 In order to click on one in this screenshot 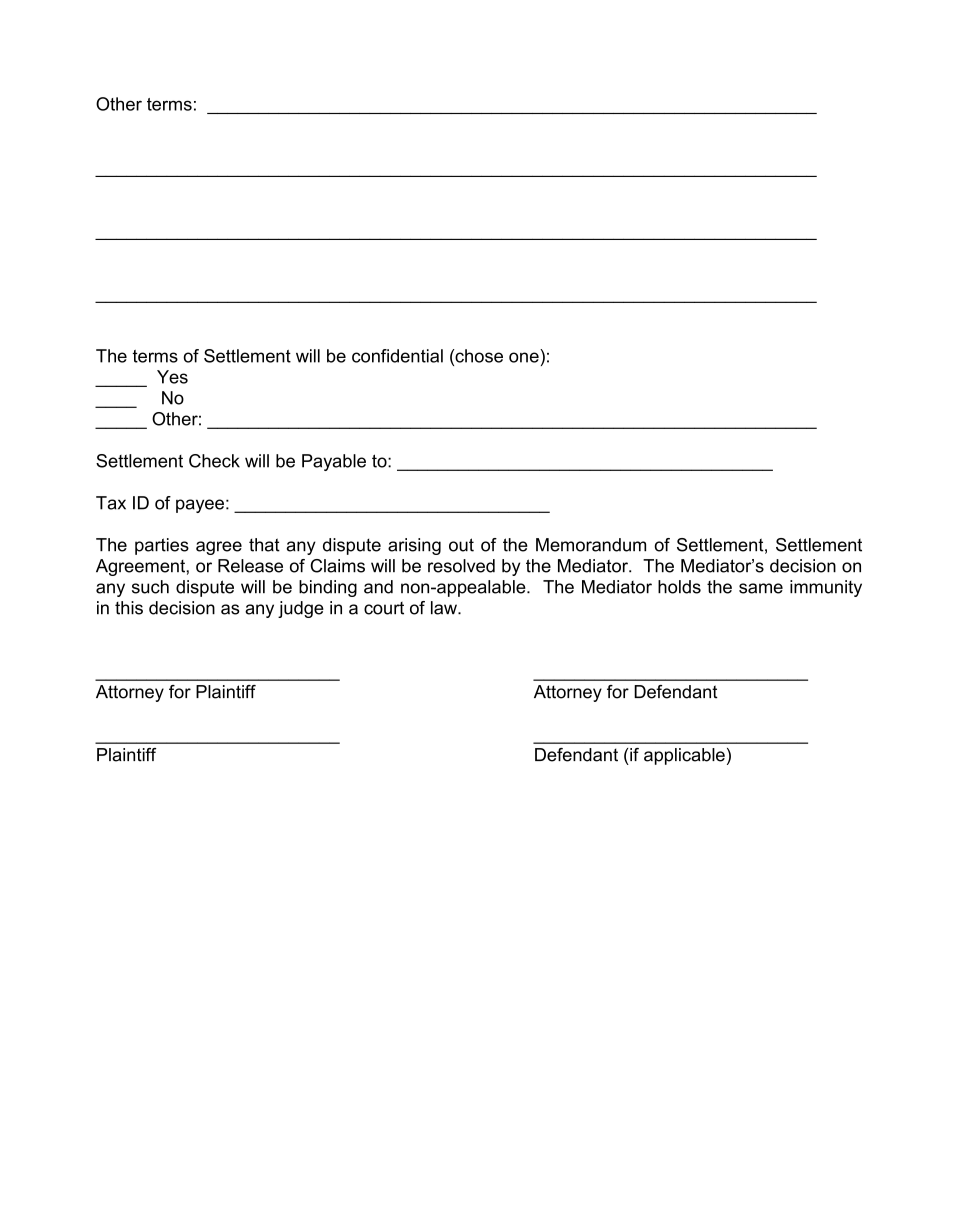, I will do `click(524, 357)`.
